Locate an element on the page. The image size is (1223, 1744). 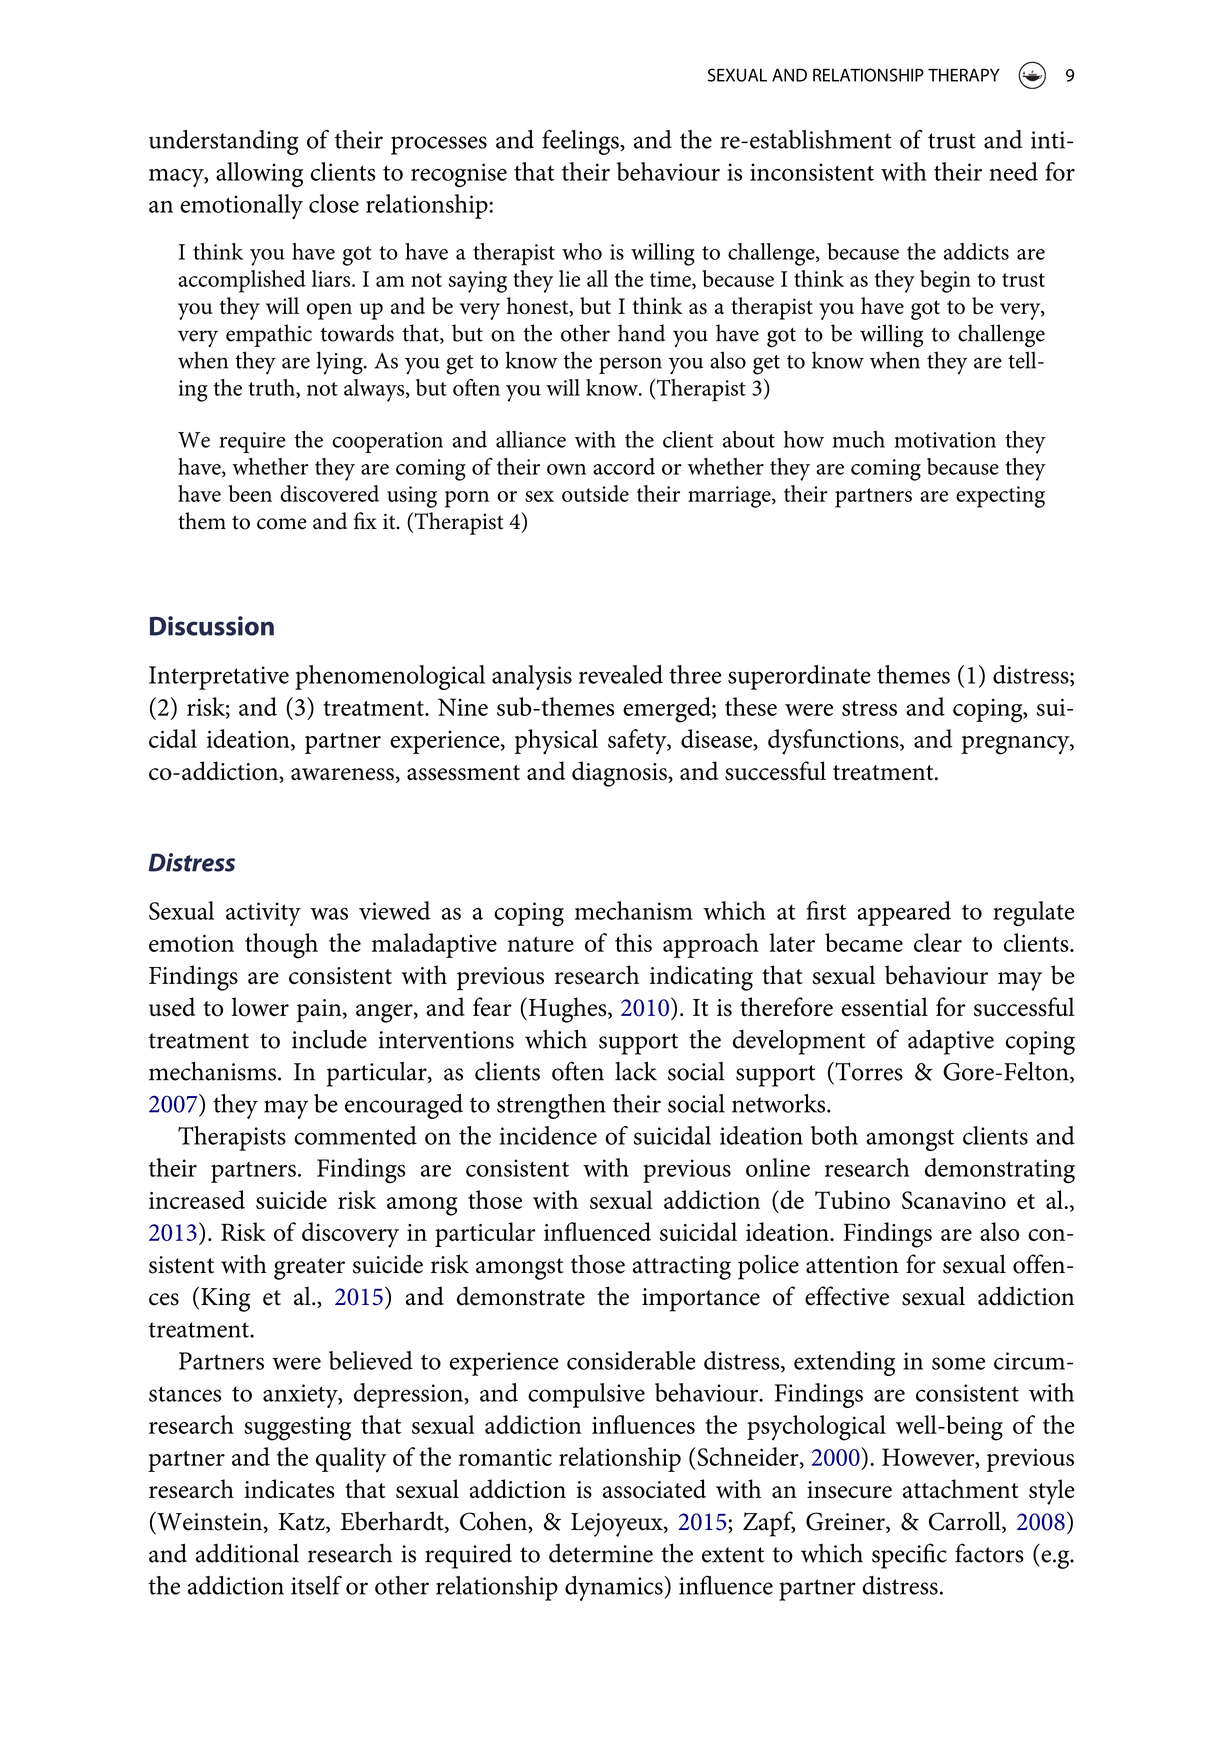
truth is located at coordinates (272, 388).
